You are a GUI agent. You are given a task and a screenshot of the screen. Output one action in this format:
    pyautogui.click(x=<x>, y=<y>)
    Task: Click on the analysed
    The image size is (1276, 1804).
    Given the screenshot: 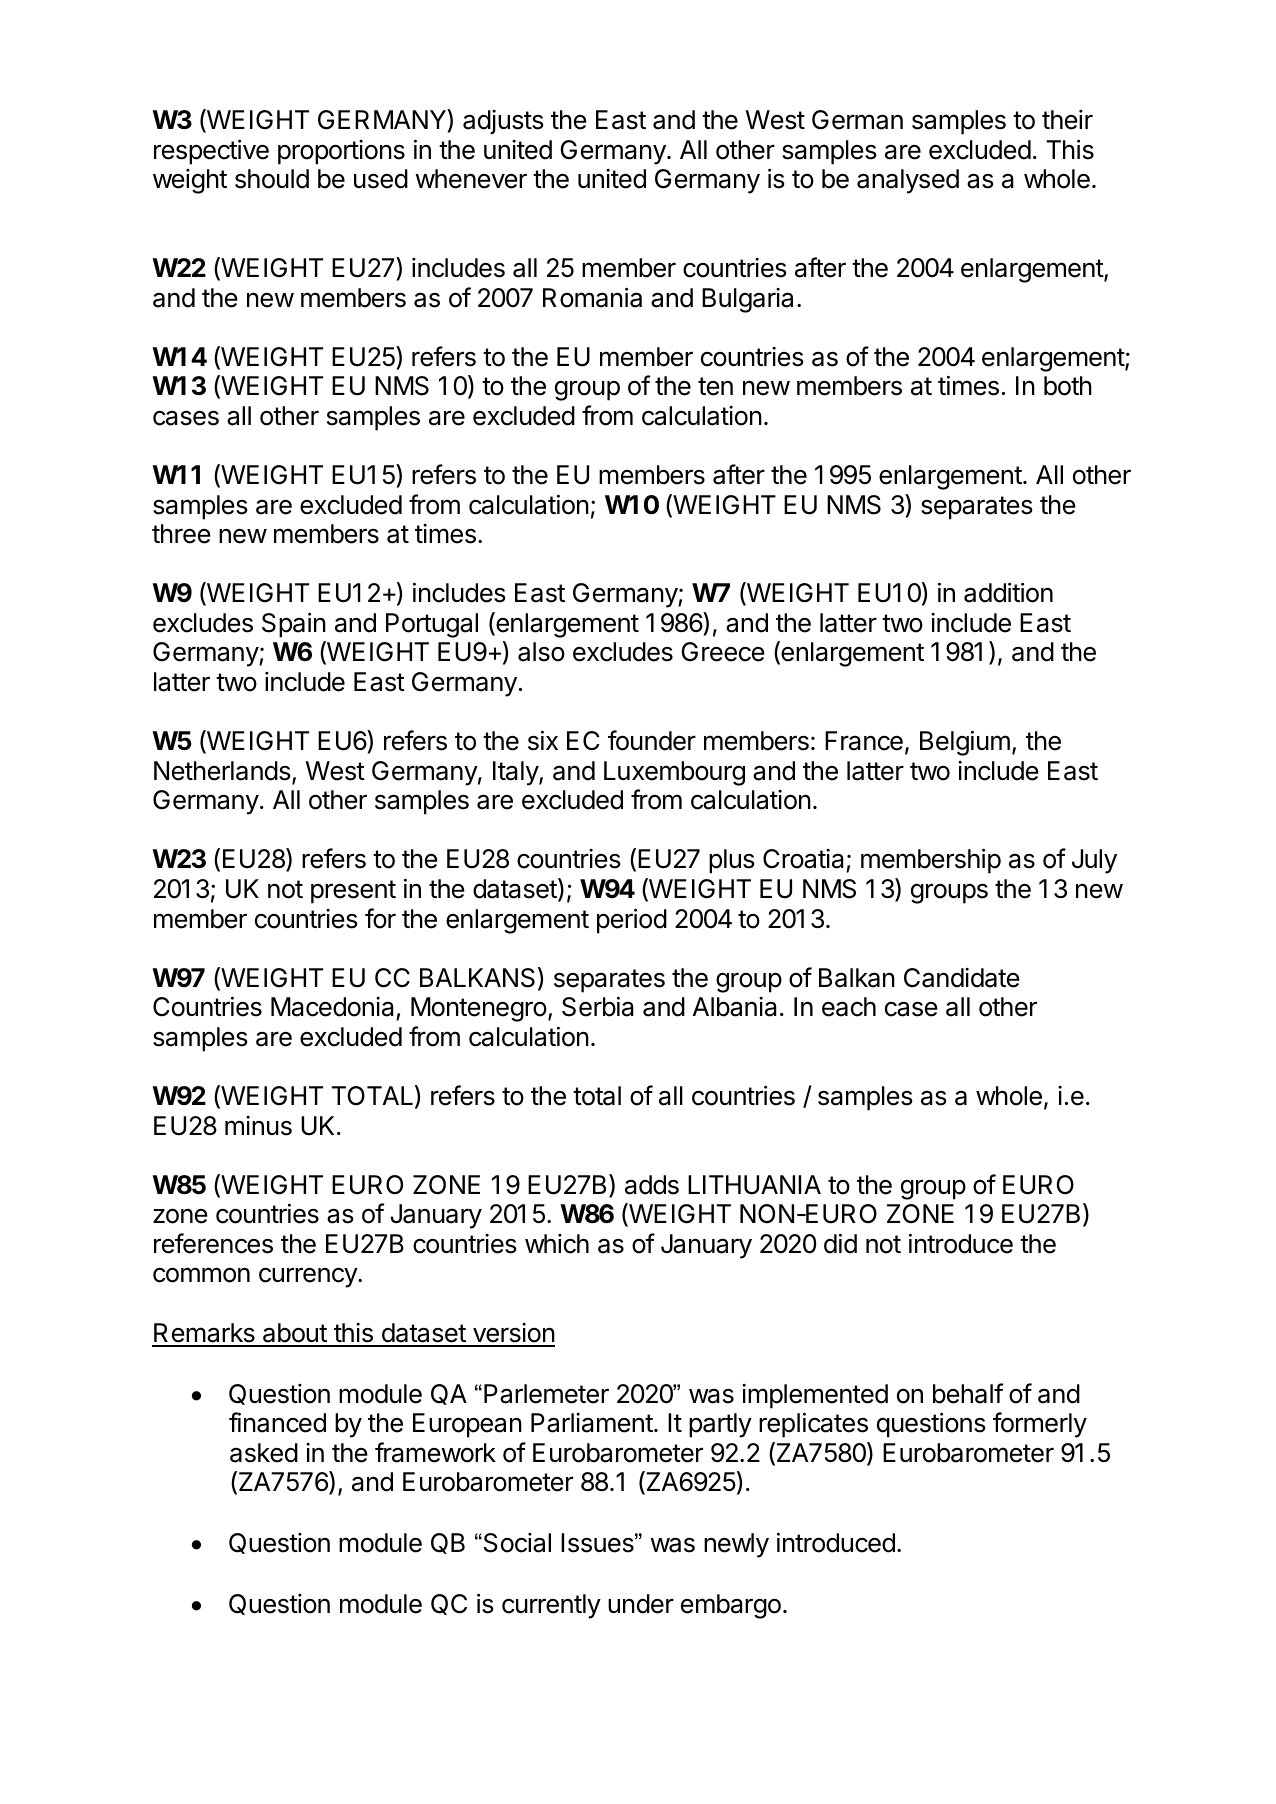 What is the action you would take?
    pyautogui.click(x=908, y=181)
